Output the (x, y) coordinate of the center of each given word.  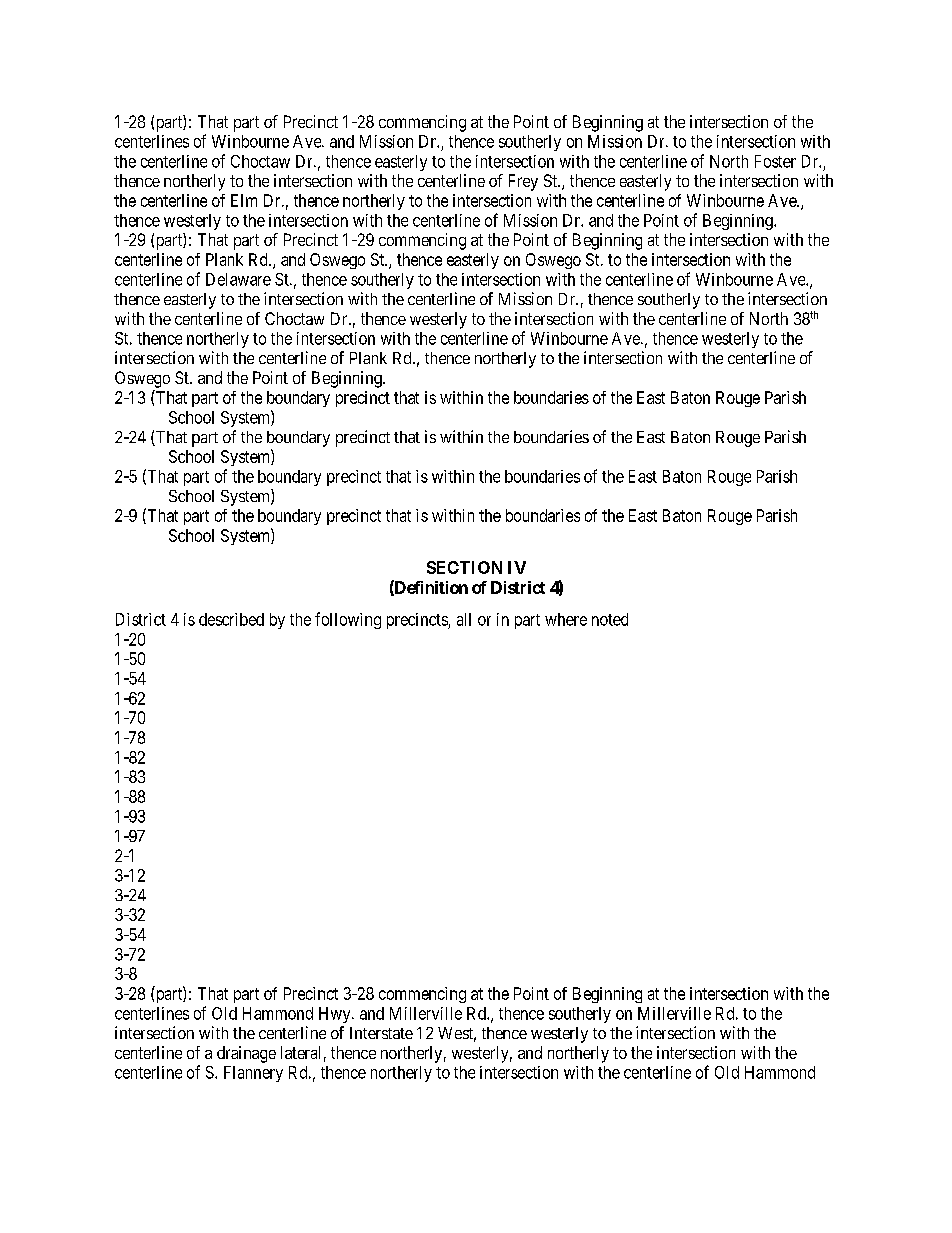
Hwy (336, 1015)
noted (610, 619)
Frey (523, 182)
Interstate (381, 1033)
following (348, 620)
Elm (244, 200)
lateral (300, 1052)
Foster (775, 161)
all (464, 619)
